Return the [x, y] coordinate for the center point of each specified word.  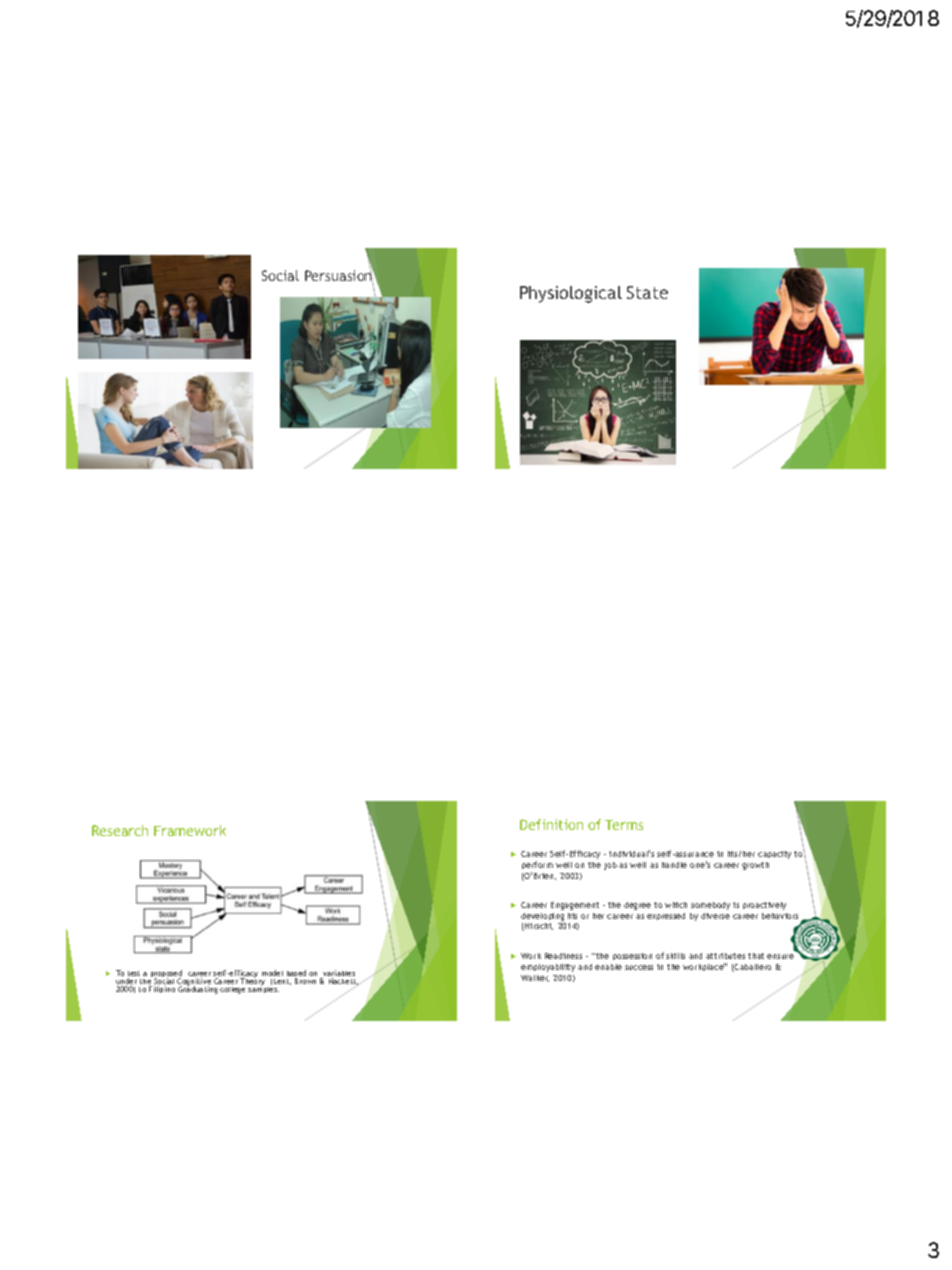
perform [537, 867]
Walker [535, 978]
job [610, 866]
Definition [551, 824]
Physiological [571, 294]
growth [755, 866]
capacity [774, 855]
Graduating [198, 989]
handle [674, 865]
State [647, 292]
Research [120, 830]
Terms [624, 825]
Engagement [575, 906]
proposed [166, 975]
